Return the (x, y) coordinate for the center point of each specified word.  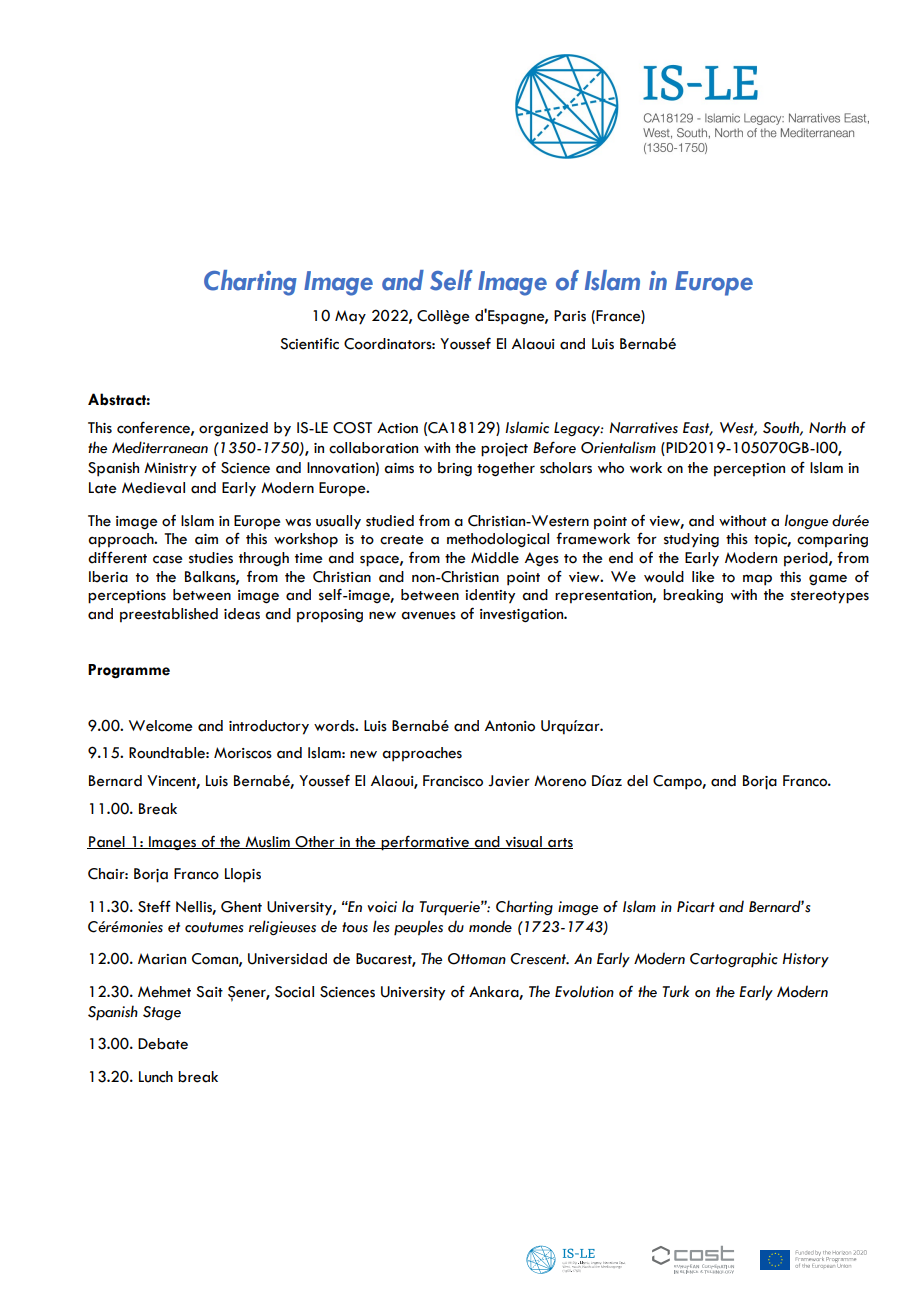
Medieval (153, 488)
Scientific (309, 343)
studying (691, 540)
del (637, 781)
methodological (498, 540)
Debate (163, 1044)
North (827, 427)
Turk (675, 991)
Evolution (584, 991)
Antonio (510, 726)
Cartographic (734, 960)
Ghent (241, 907)
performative (425, 843)
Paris (570, 316)
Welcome (161, 726)
